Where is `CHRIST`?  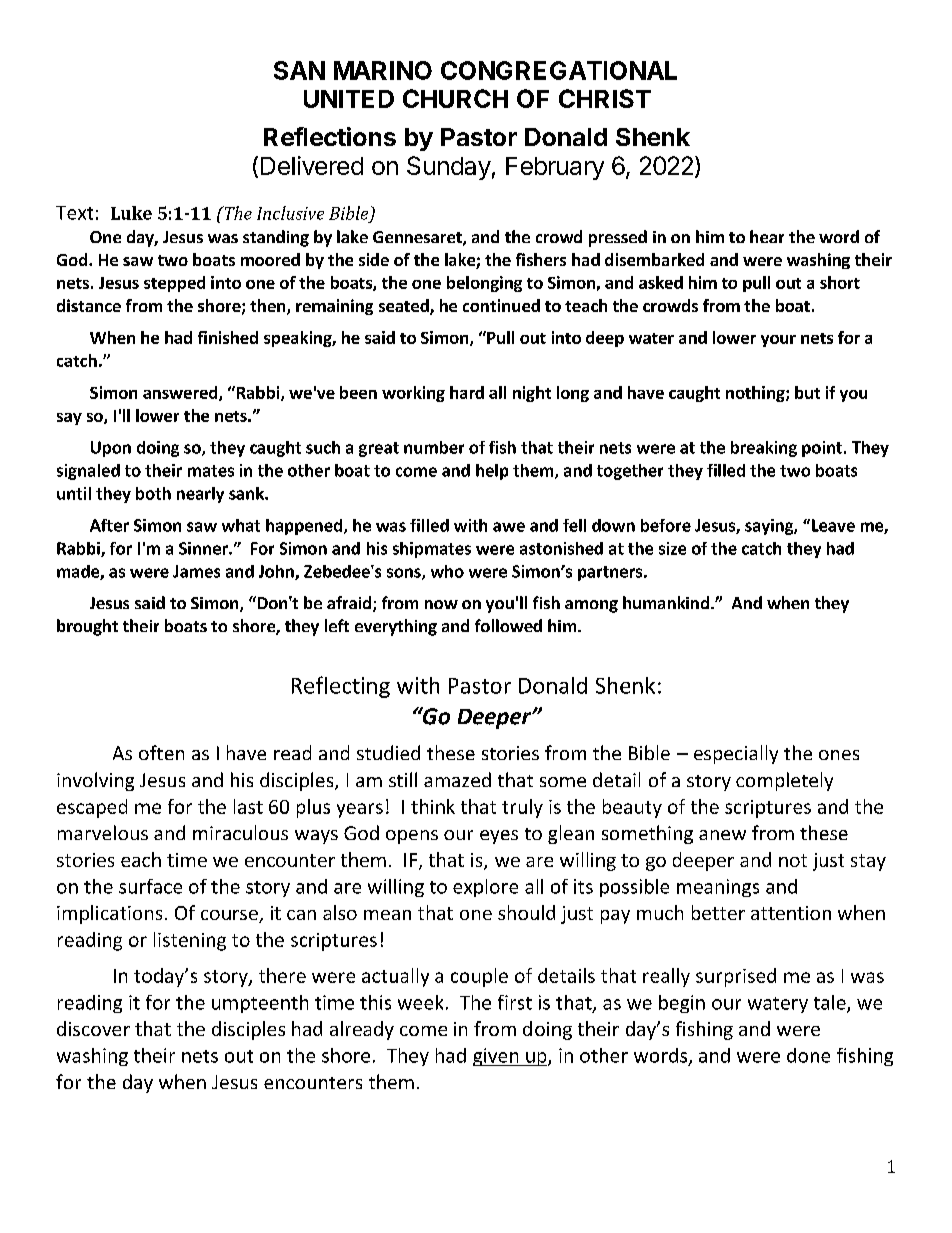
CHRIST is located at coordinates (605, 98).
